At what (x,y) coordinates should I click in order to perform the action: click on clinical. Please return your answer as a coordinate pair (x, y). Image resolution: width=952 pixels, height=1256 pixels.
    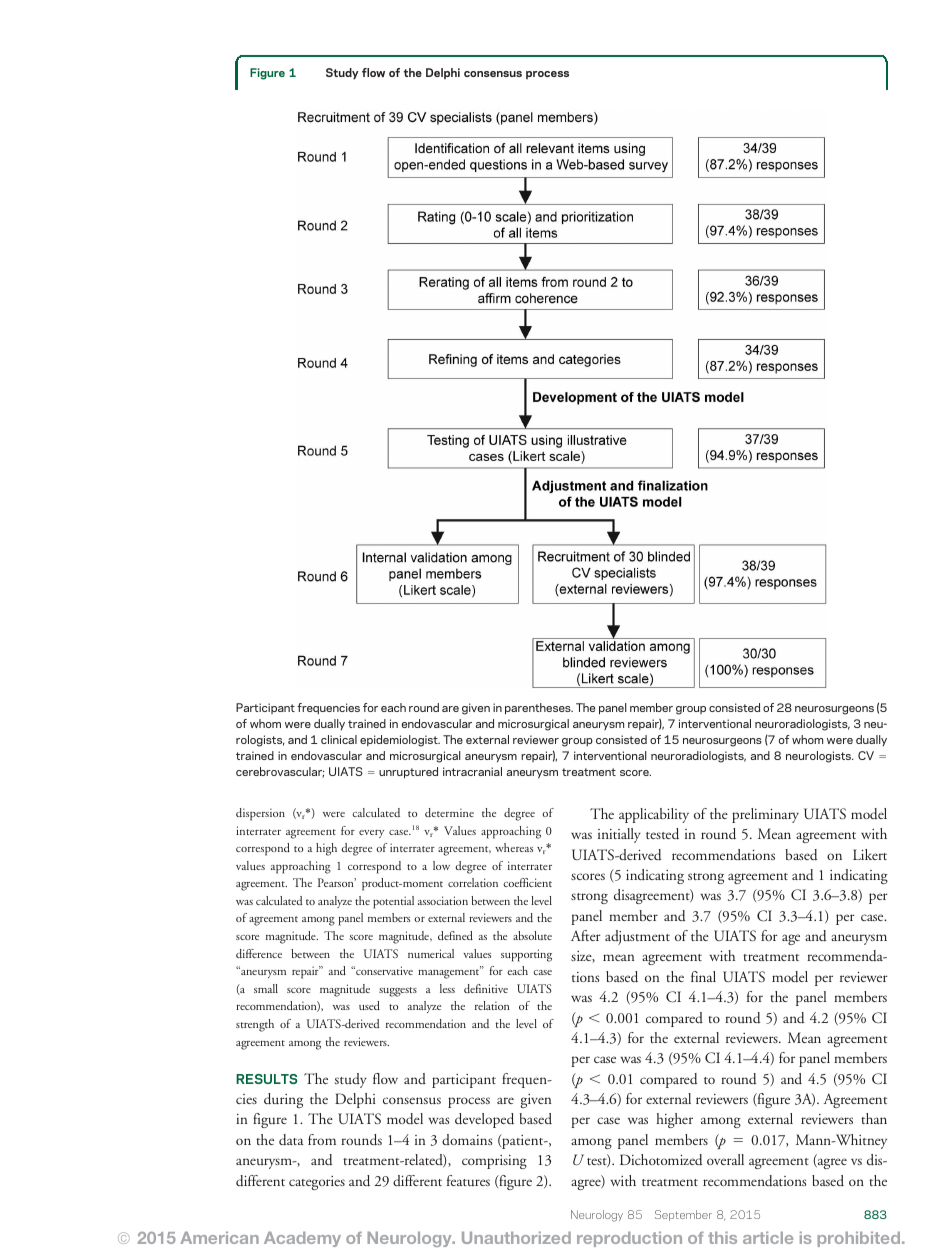
    Looking at the image, I should click on (339, 739).
